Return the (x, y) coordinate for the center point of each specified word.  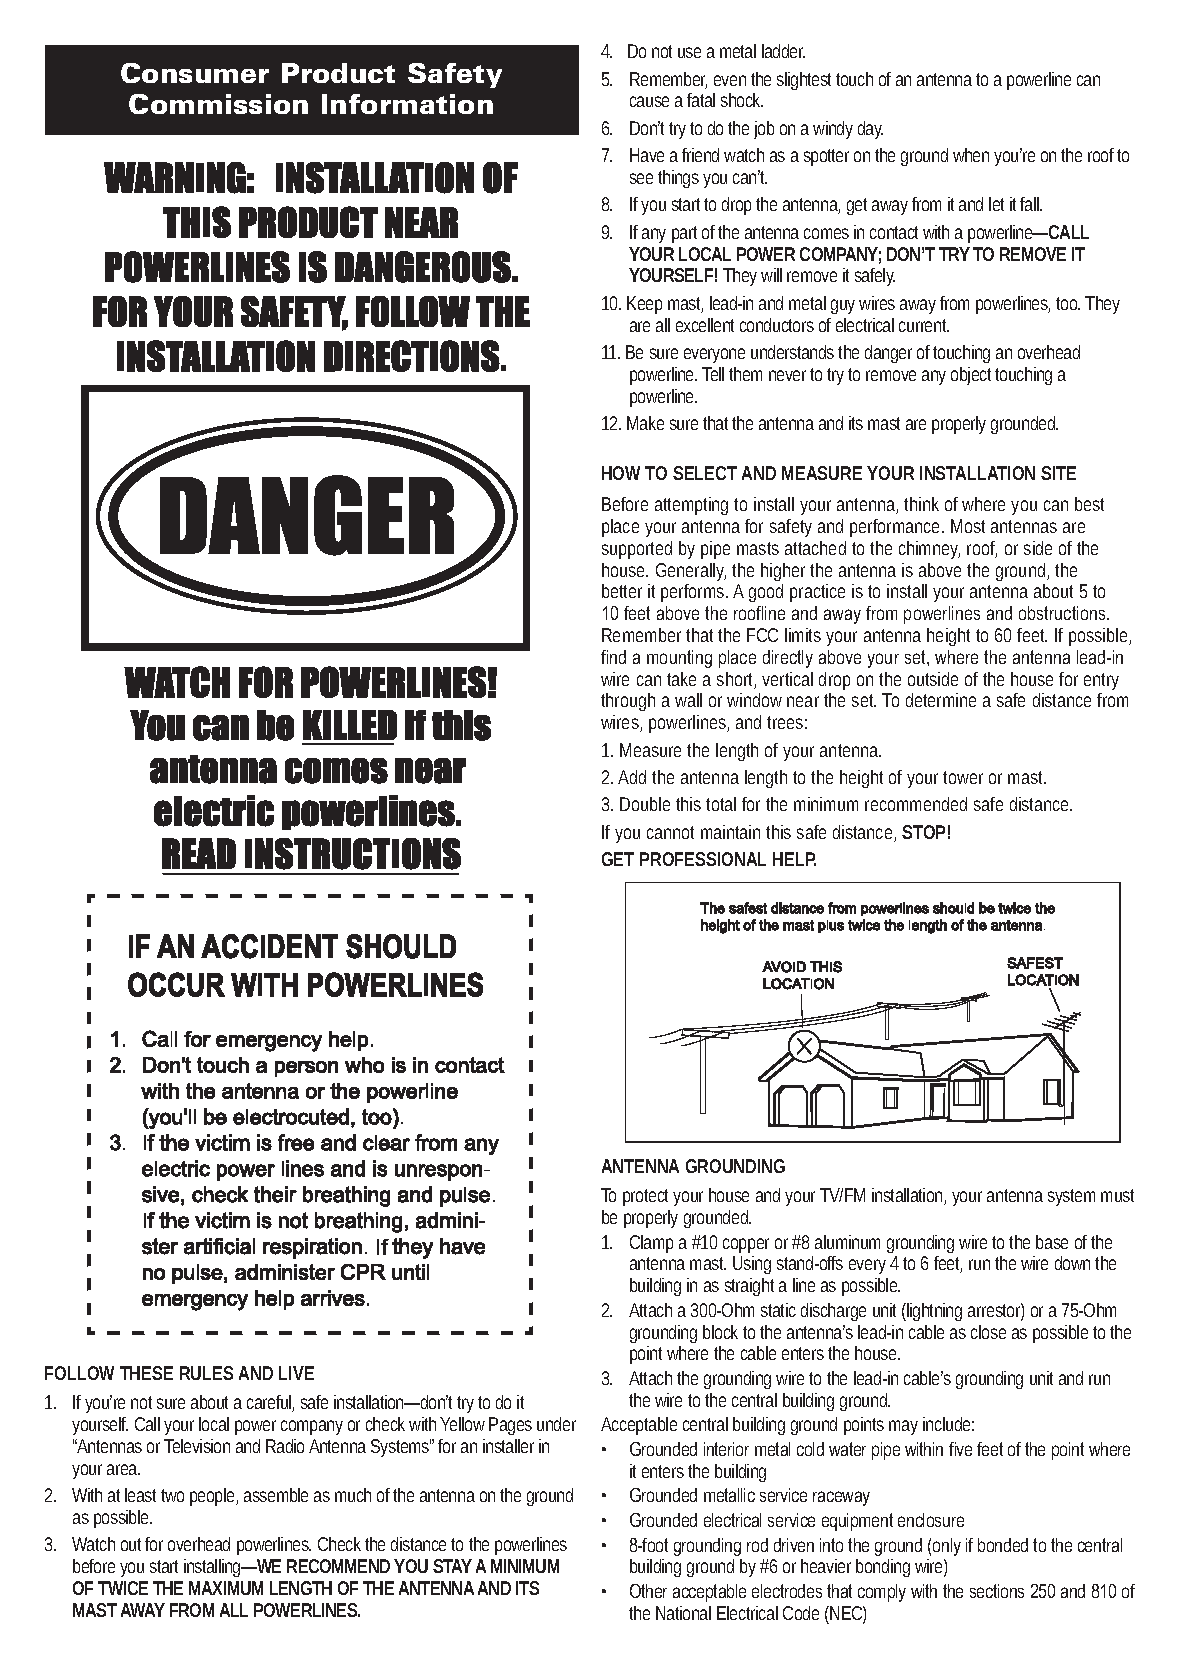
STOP (926, 832)
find (613, 657)
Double (648, 804)
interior (726, 1449)
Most (968, 526)
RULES (206, 1373)
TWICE (123, 1588)
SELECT (705, 473)
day (870, 130)
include (948, 1424)
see (644, 178)
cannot (670, 832)
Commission (218, 104)
